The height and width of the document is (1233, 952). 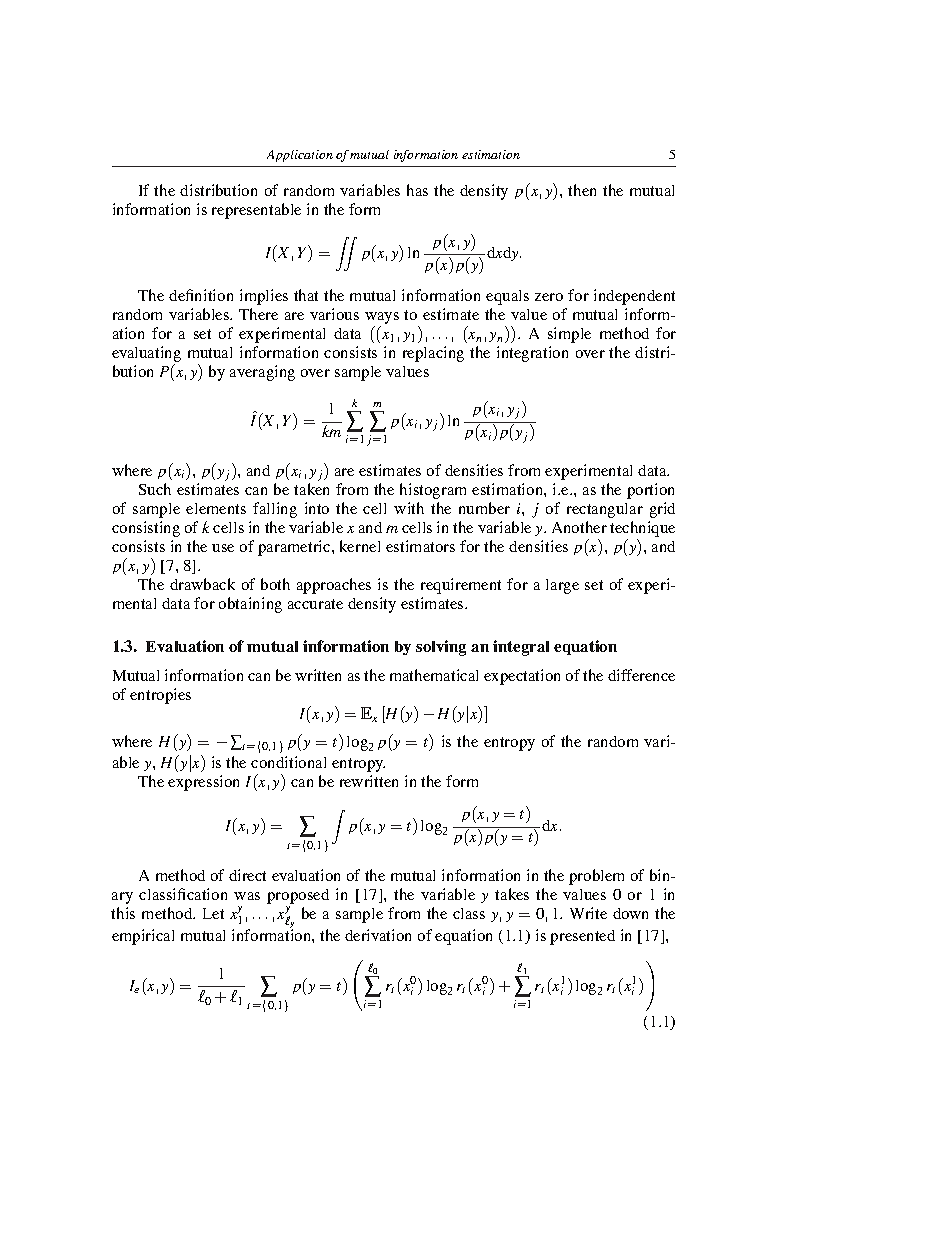 What do you see at coordinates (298, 898) in the document?
I see `proposed` at bounding box center [298, 898].
